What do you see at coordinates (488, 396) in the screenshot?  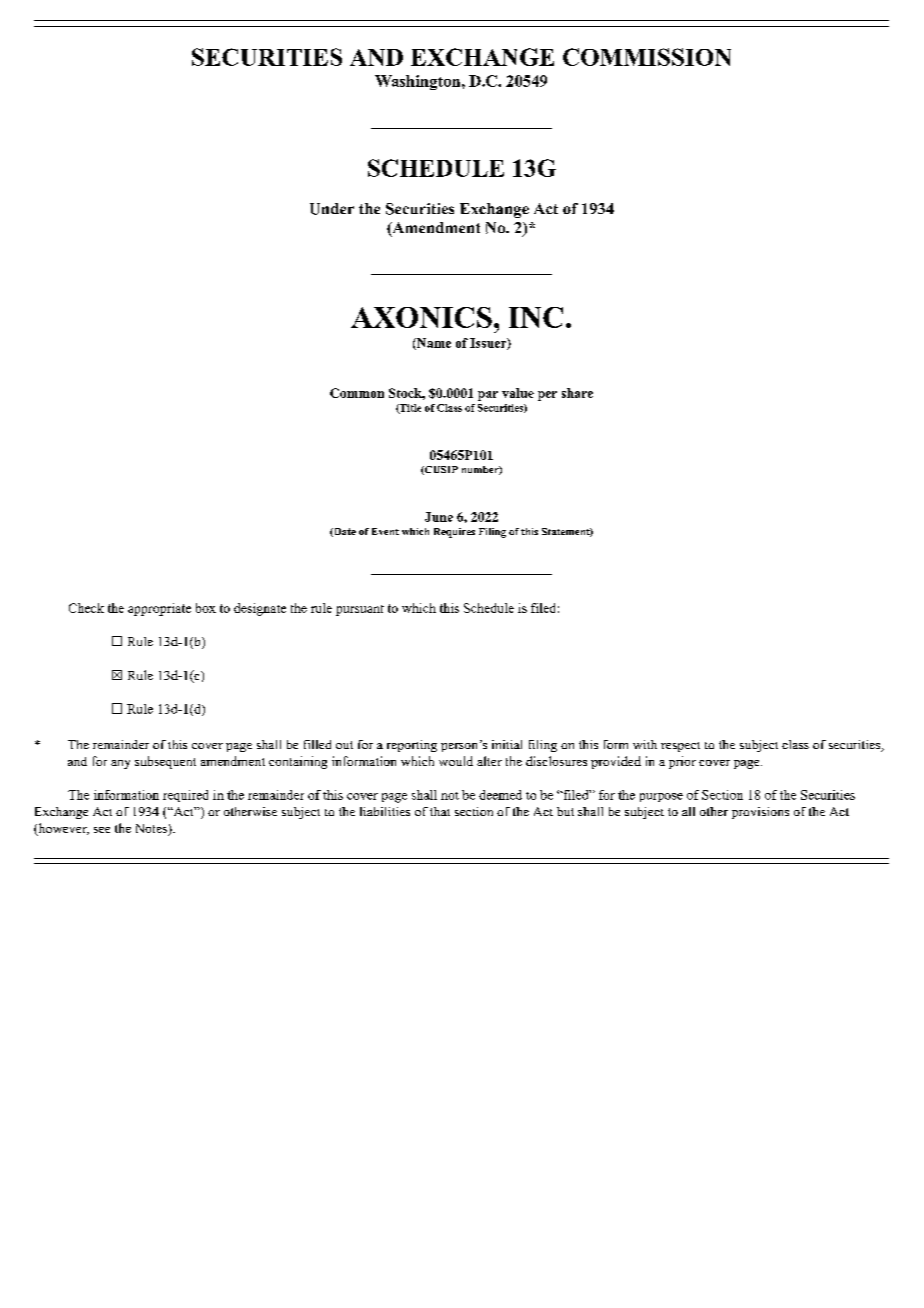 I see `par` at bounding box center [488, 396].
